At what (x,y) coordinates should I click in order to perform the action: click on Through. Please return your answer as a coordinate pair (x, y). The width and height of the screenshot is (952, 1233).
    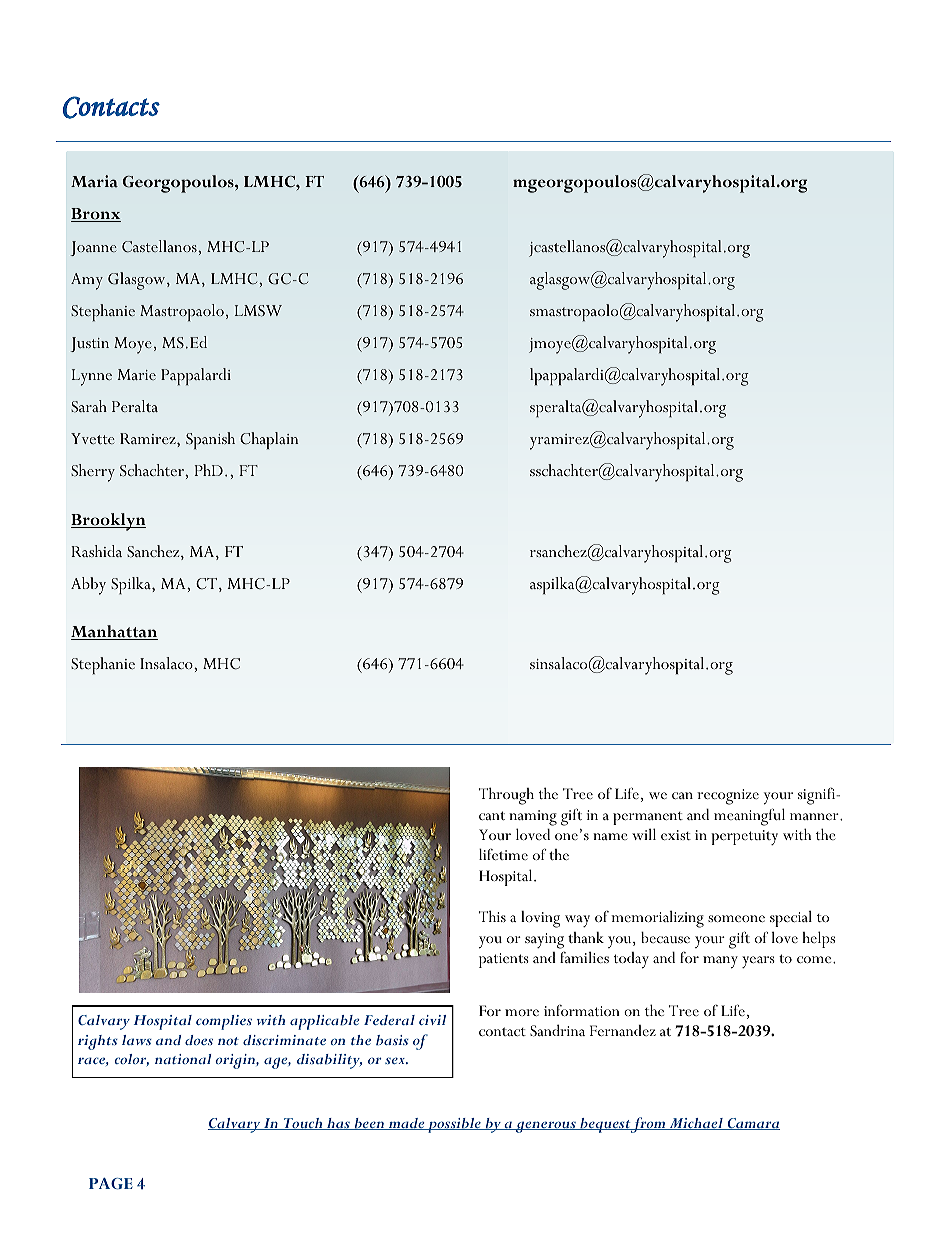
    Looking at the image, I should click on (506, 796).
